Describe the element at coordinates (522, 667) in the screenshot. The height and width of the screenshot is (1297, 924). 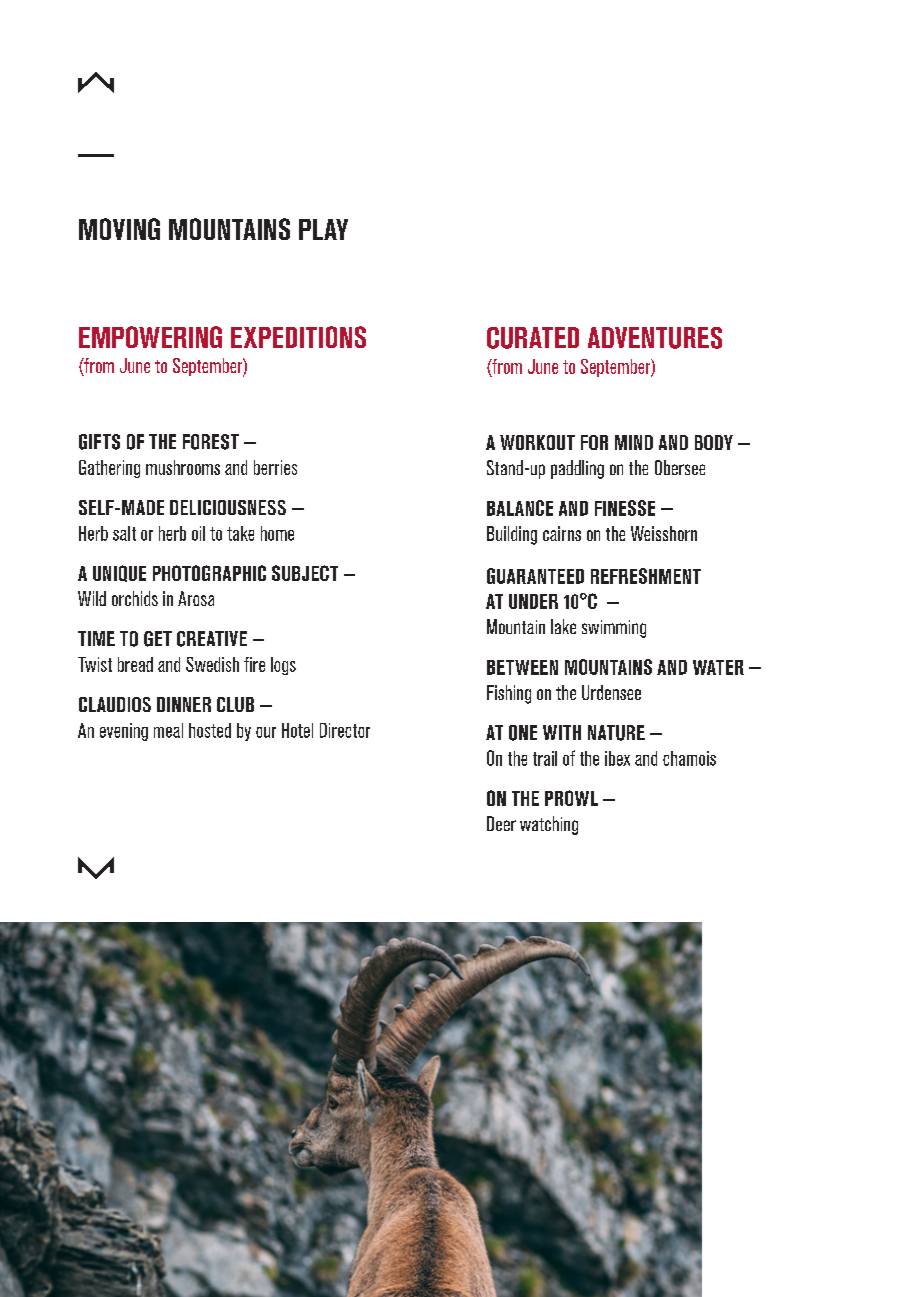
I see `BETWEEN` at that location.
